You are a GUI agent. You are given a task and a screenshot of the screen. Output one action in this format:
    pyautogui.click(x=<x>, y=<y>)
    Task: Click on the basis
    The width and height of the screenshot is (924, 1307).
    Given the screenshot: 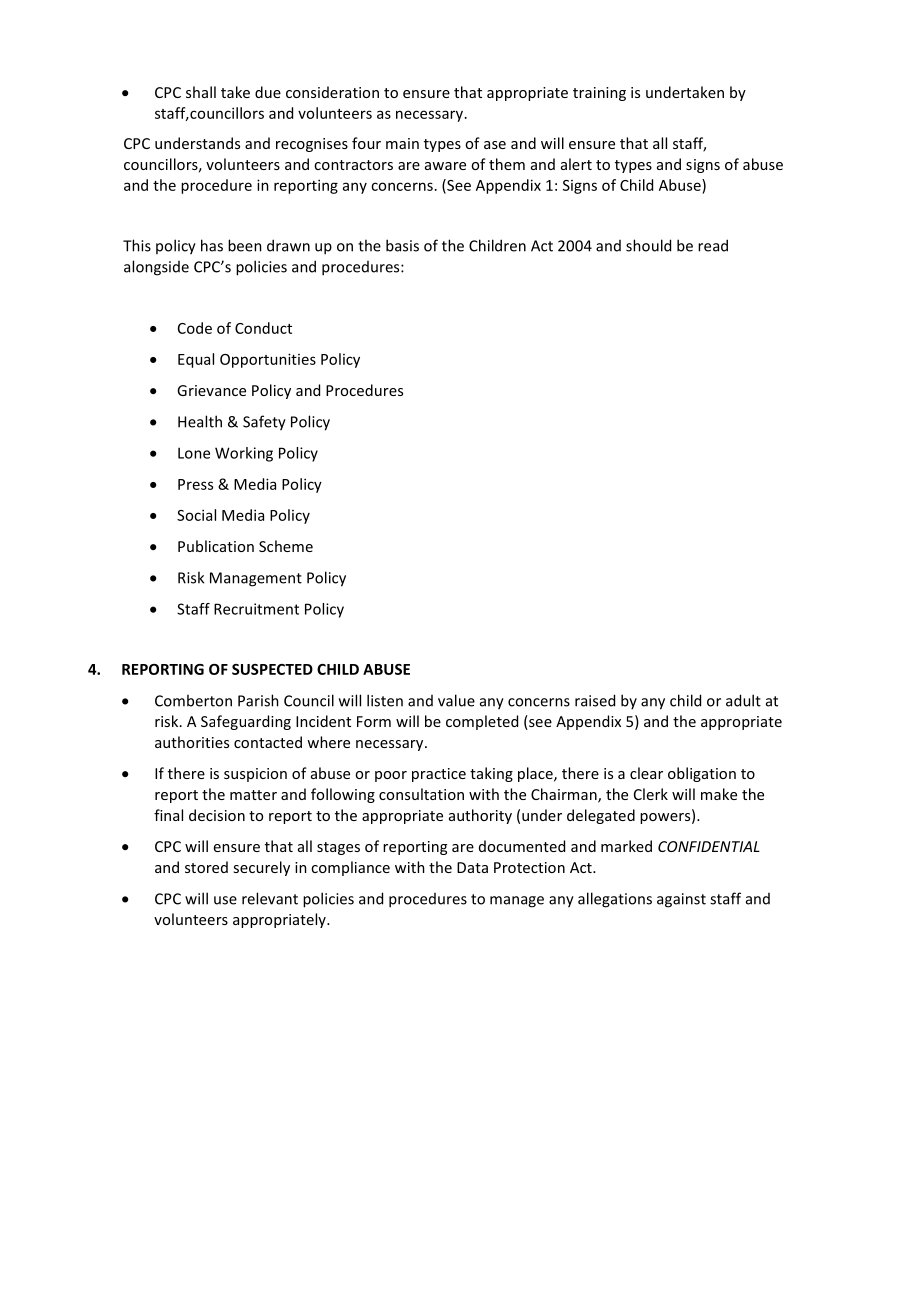 What is the action you would take?
    pyautogui.click(x=402, y=245)
